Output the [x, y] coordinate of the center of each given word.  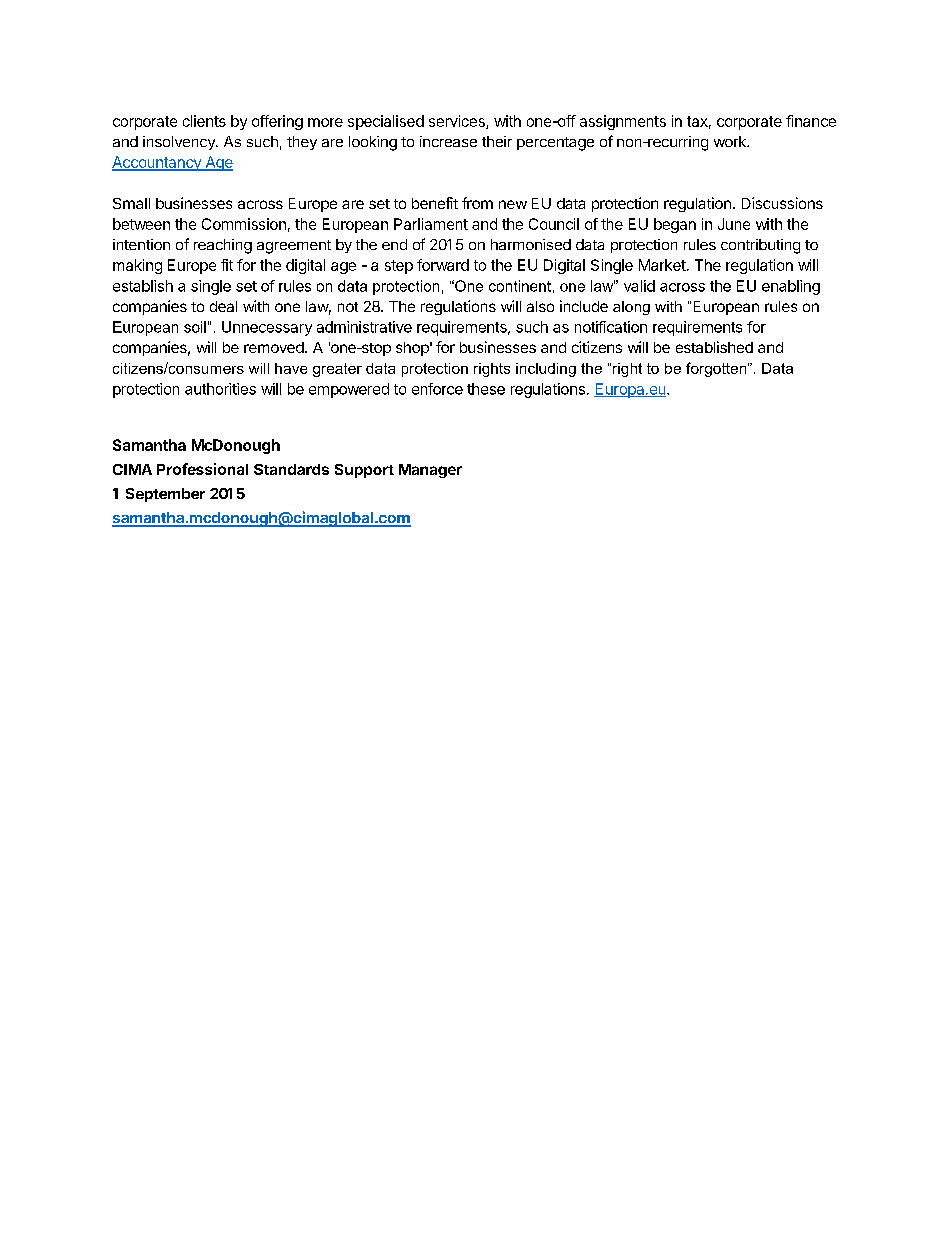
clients [204, 121]
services [458, 122]
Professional [202, 469]
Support [364, 471]
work [731, 141]
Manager [430, 471]
